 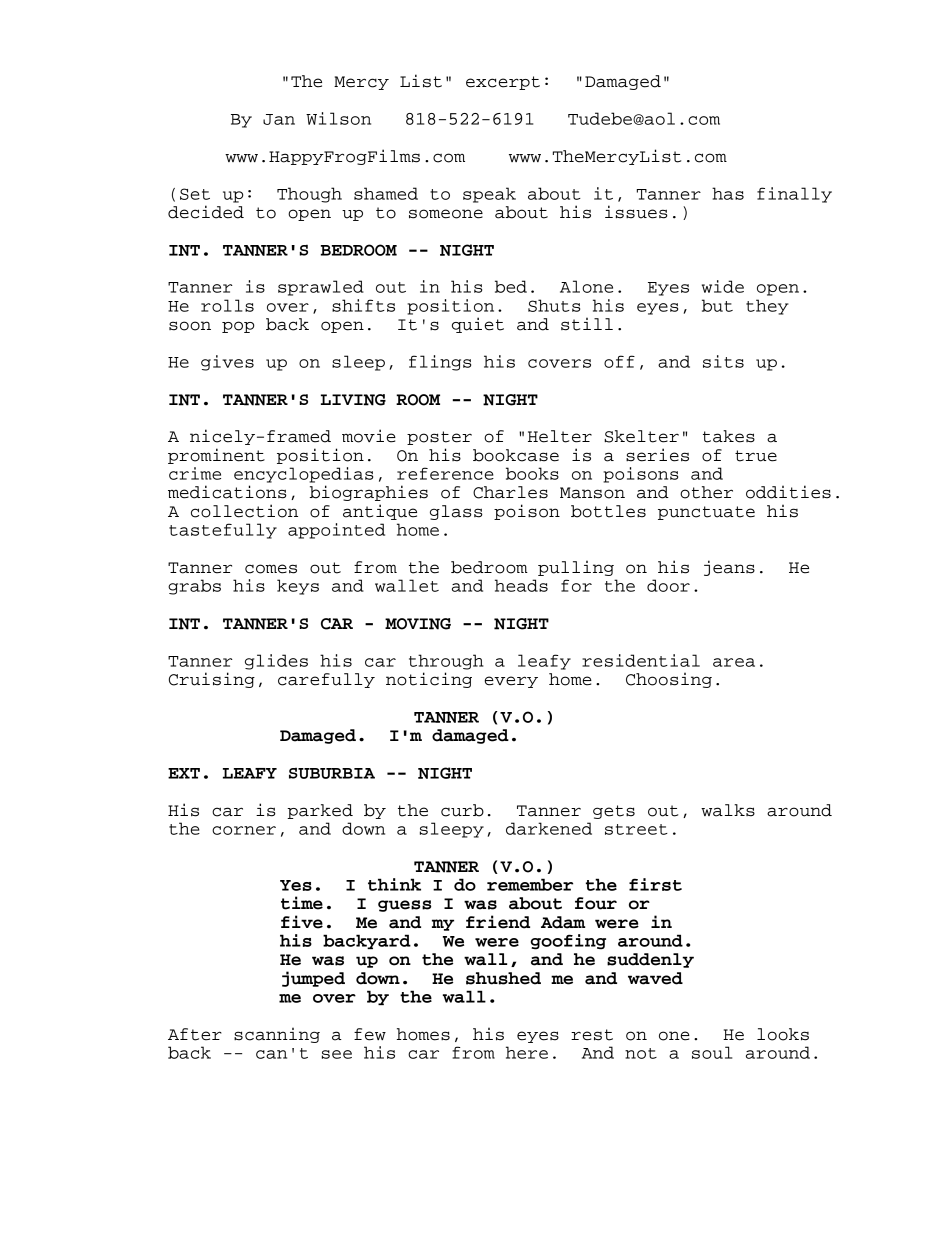 What do you see at coordinates (279, 119) in the screenshot?
I see `Jan` at bounding box center [279, 119].
